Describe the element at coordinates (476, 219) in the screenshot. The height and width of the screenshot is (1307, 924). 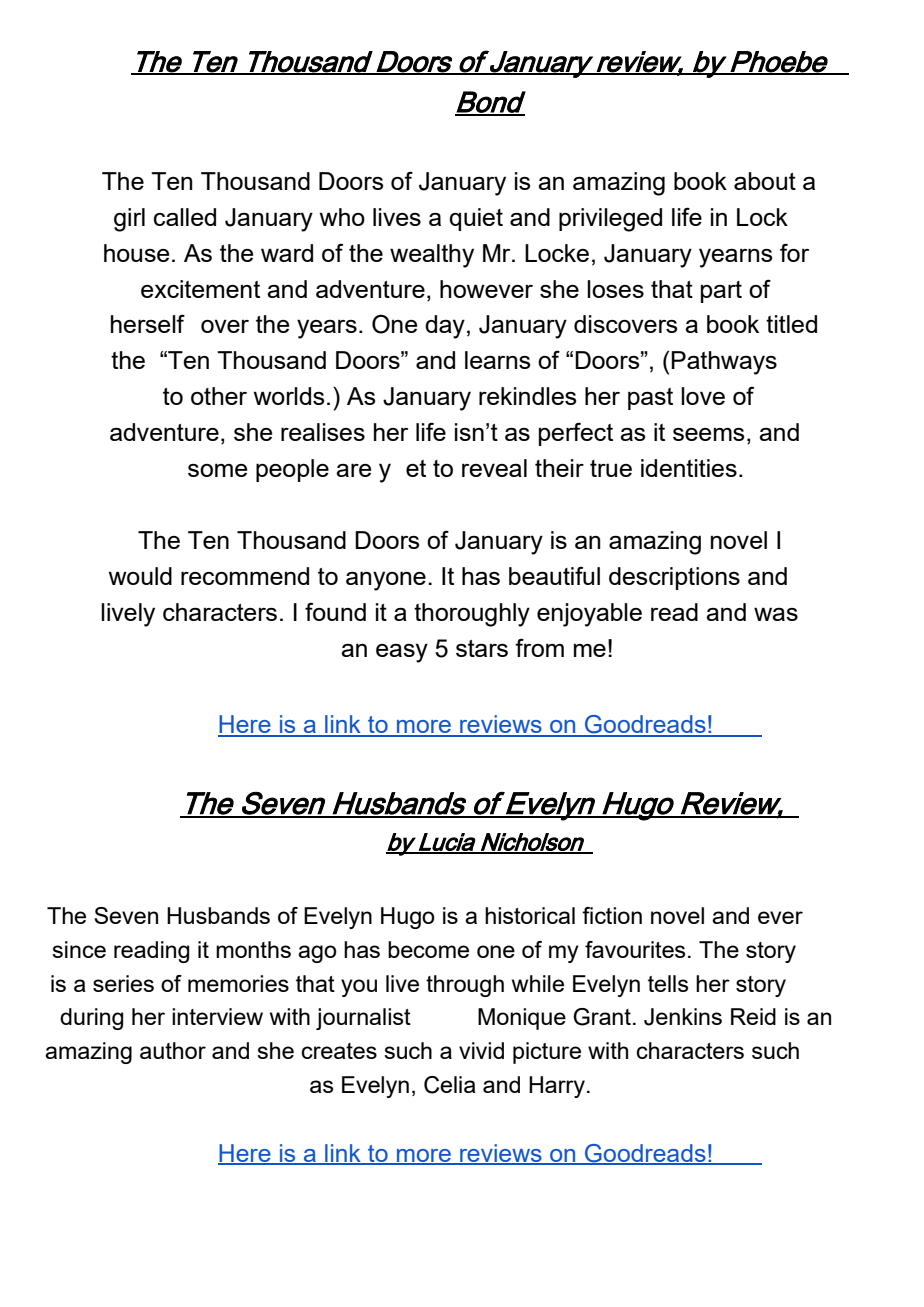
I see `quiet` at that location.
